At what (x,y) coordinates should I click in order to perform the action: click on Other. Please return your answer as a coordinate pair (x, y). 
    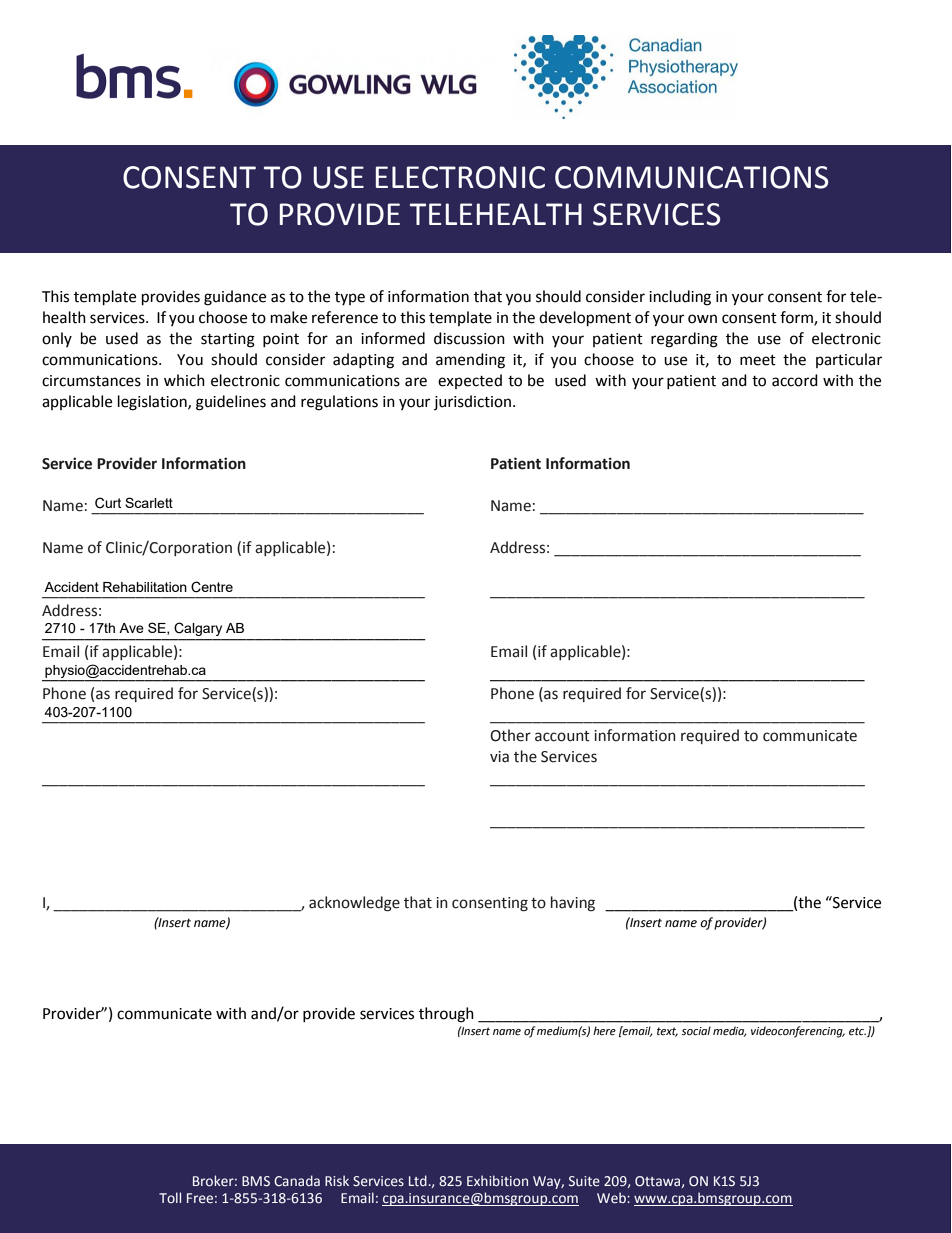
    Looking at the image, I should click on (510, 735).
